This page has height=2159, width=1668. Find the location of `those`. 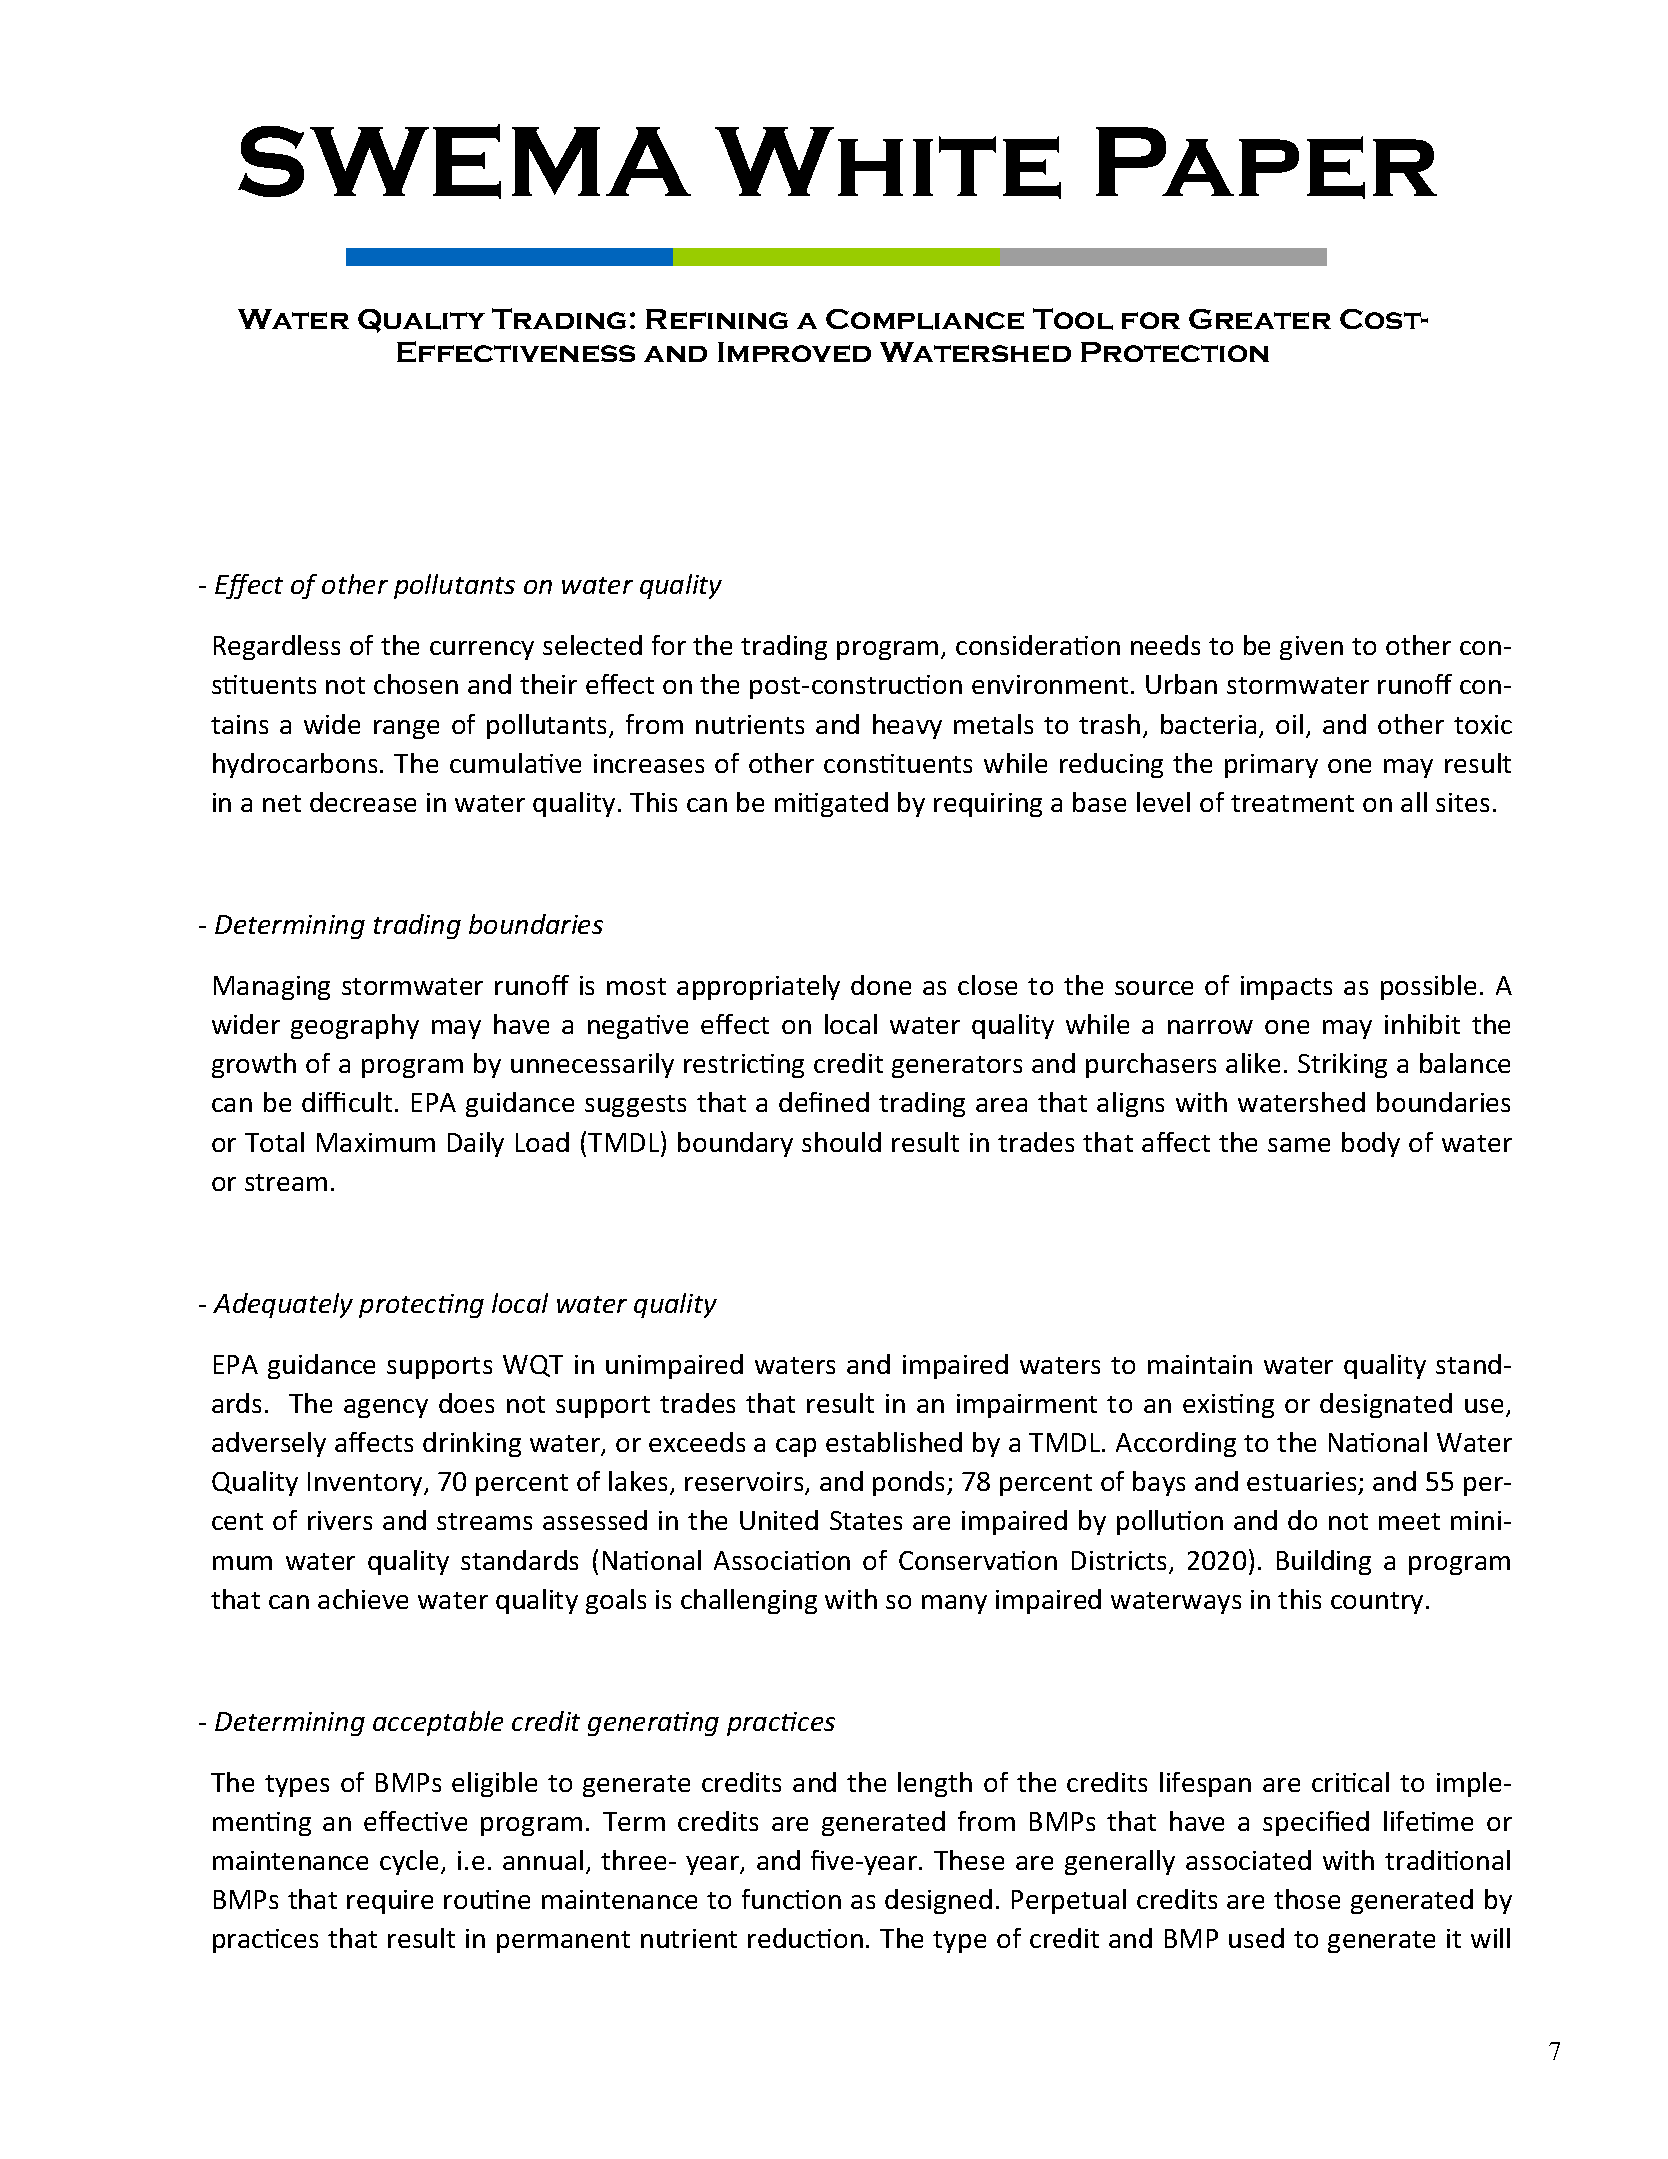

those is located at coordinates (1307, 1899).
